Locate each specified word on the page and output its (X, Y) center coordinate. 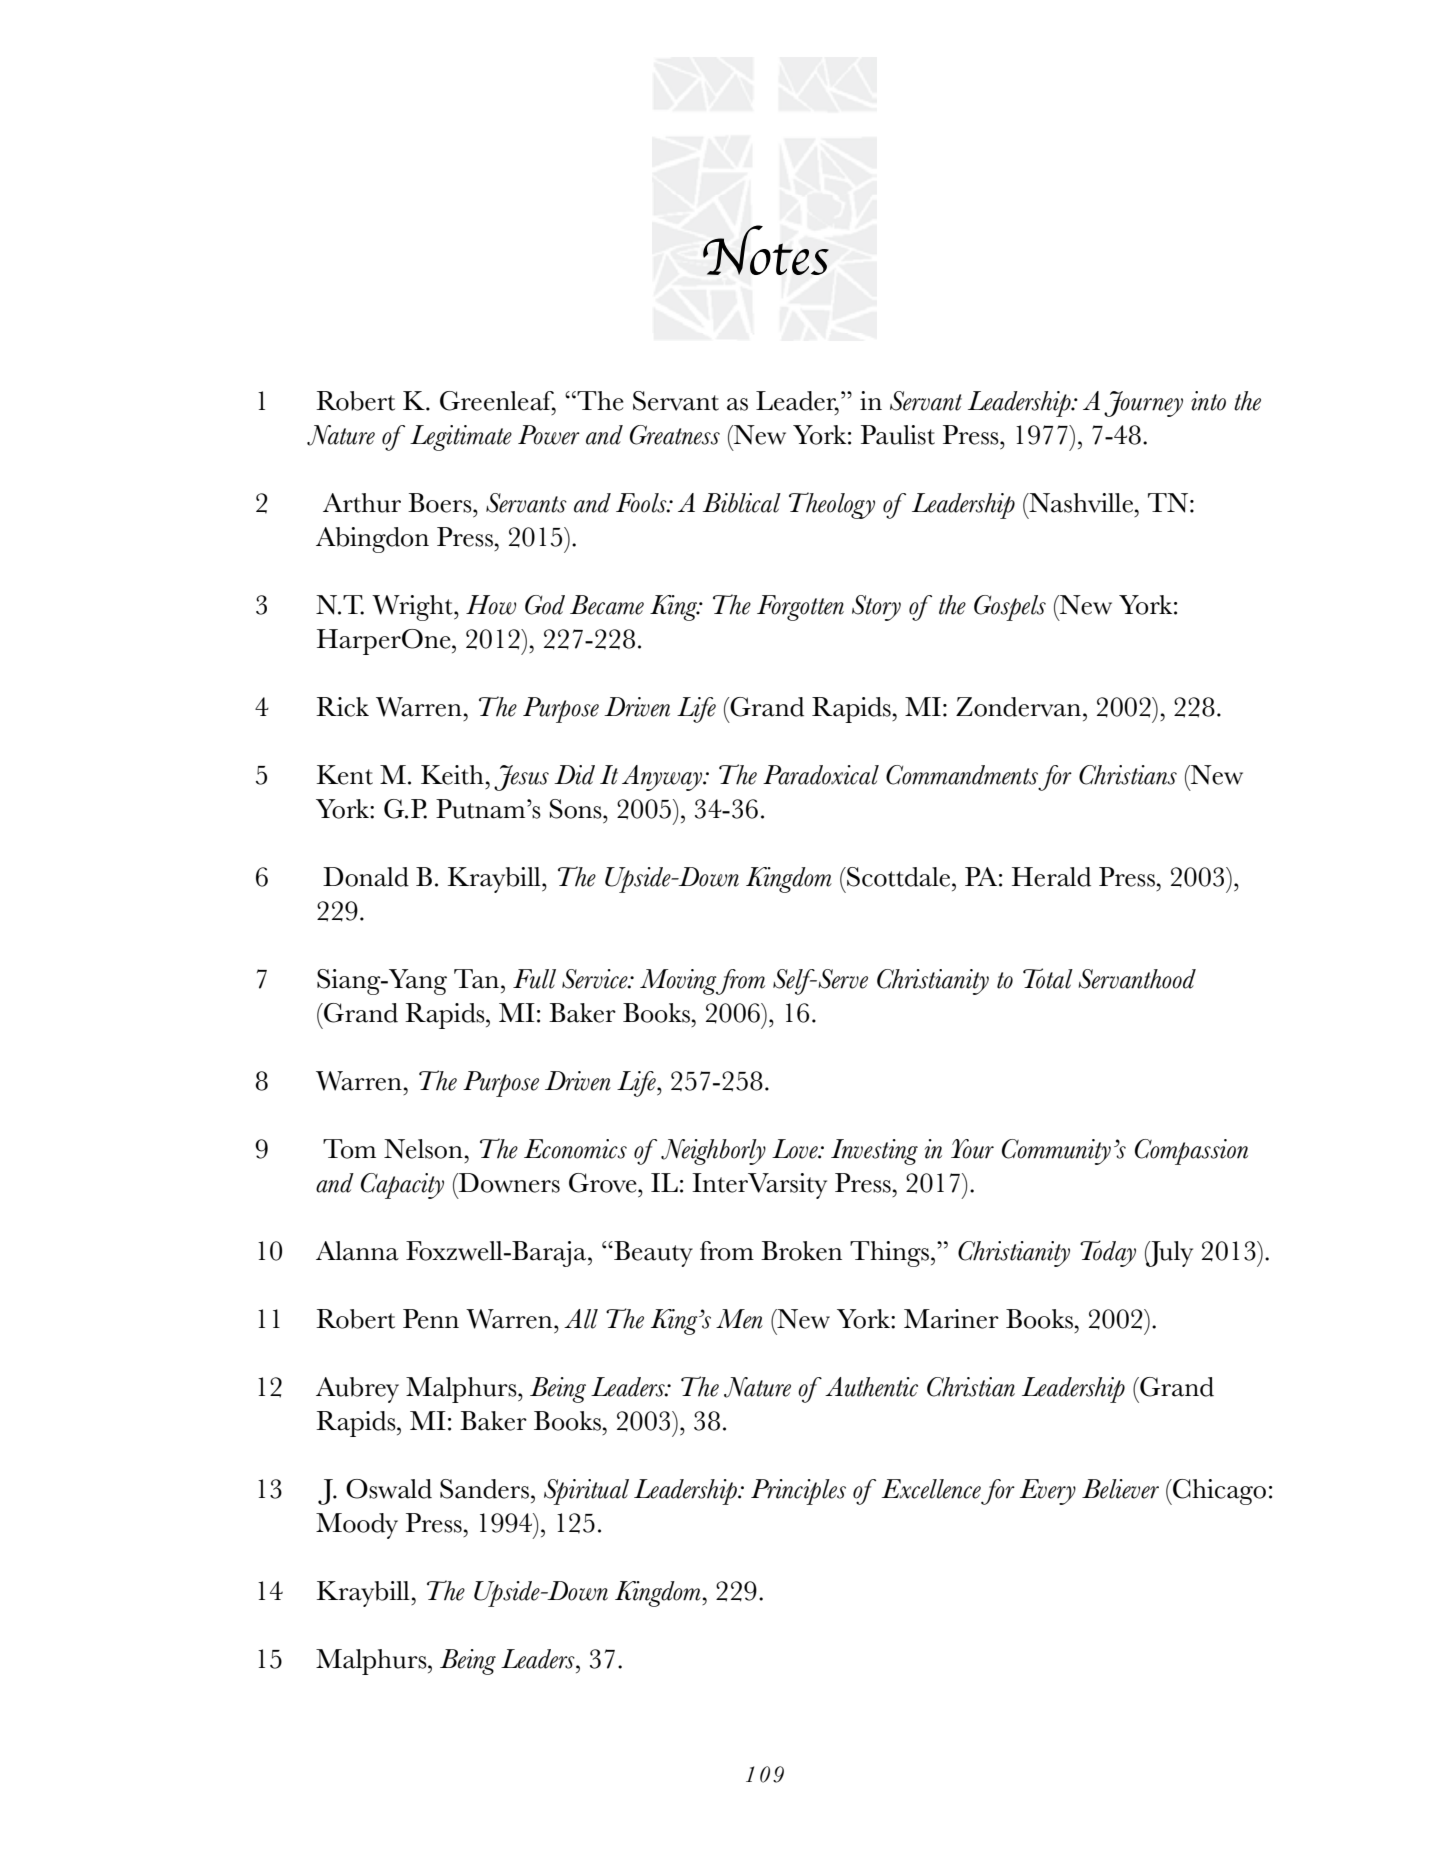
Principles (798, 1492)
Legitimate (461, 438)
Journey (1143, 404)
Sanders (486, 1489)
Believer (1120, 1489)
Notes (766, 250)
